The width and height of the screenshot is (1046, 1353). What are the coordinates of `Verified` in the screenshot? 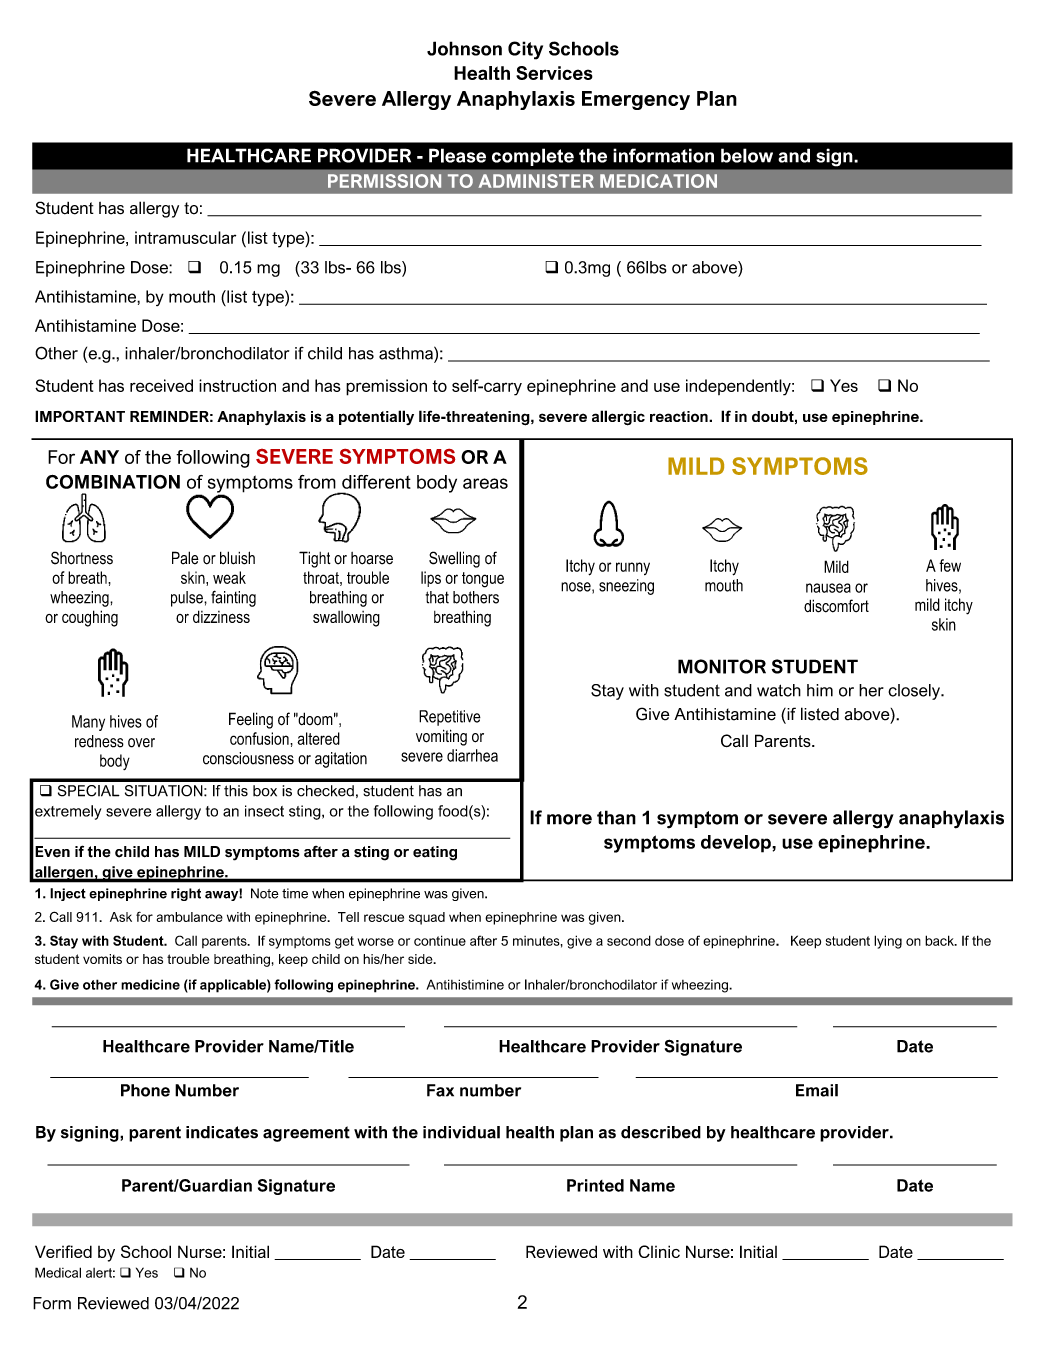 It's located at (63, 1251).
